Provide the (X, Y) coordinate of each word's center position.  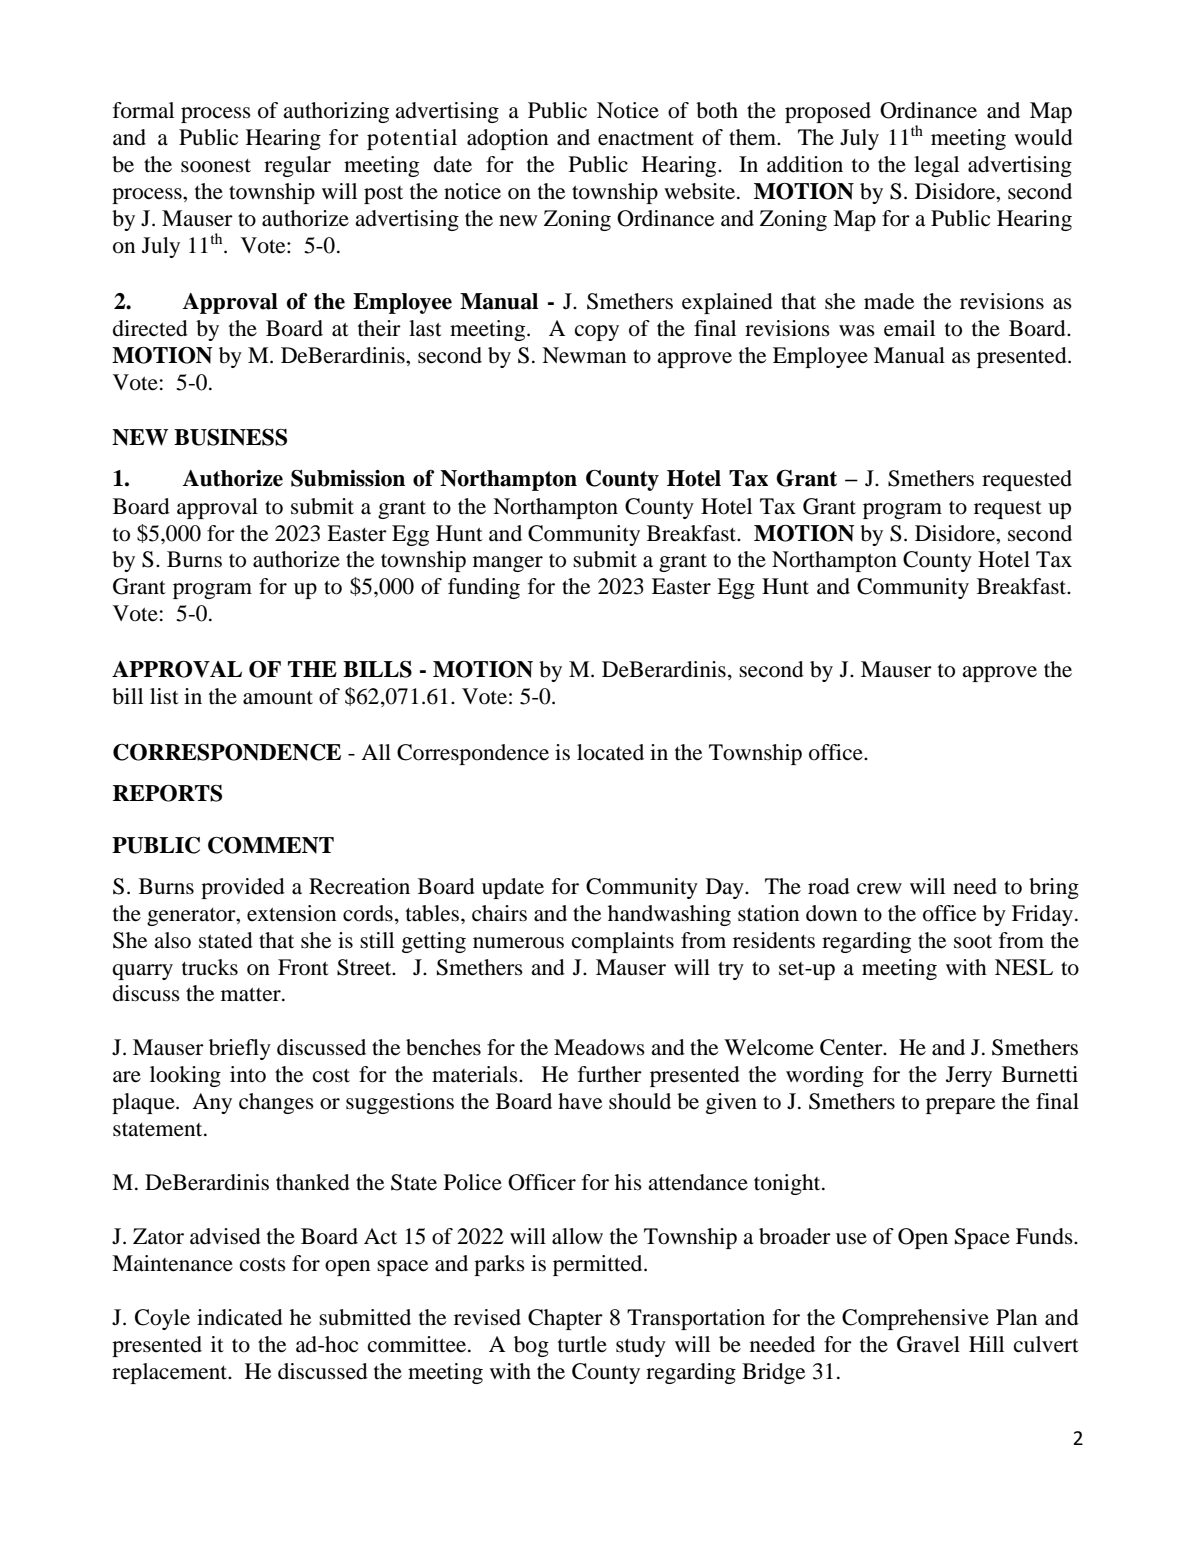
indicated (240, 1317)
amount (278, 698)
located (610, 752)
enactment (646, 139)
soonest (216, 166)
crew (879, 889)
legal (936, 166)
